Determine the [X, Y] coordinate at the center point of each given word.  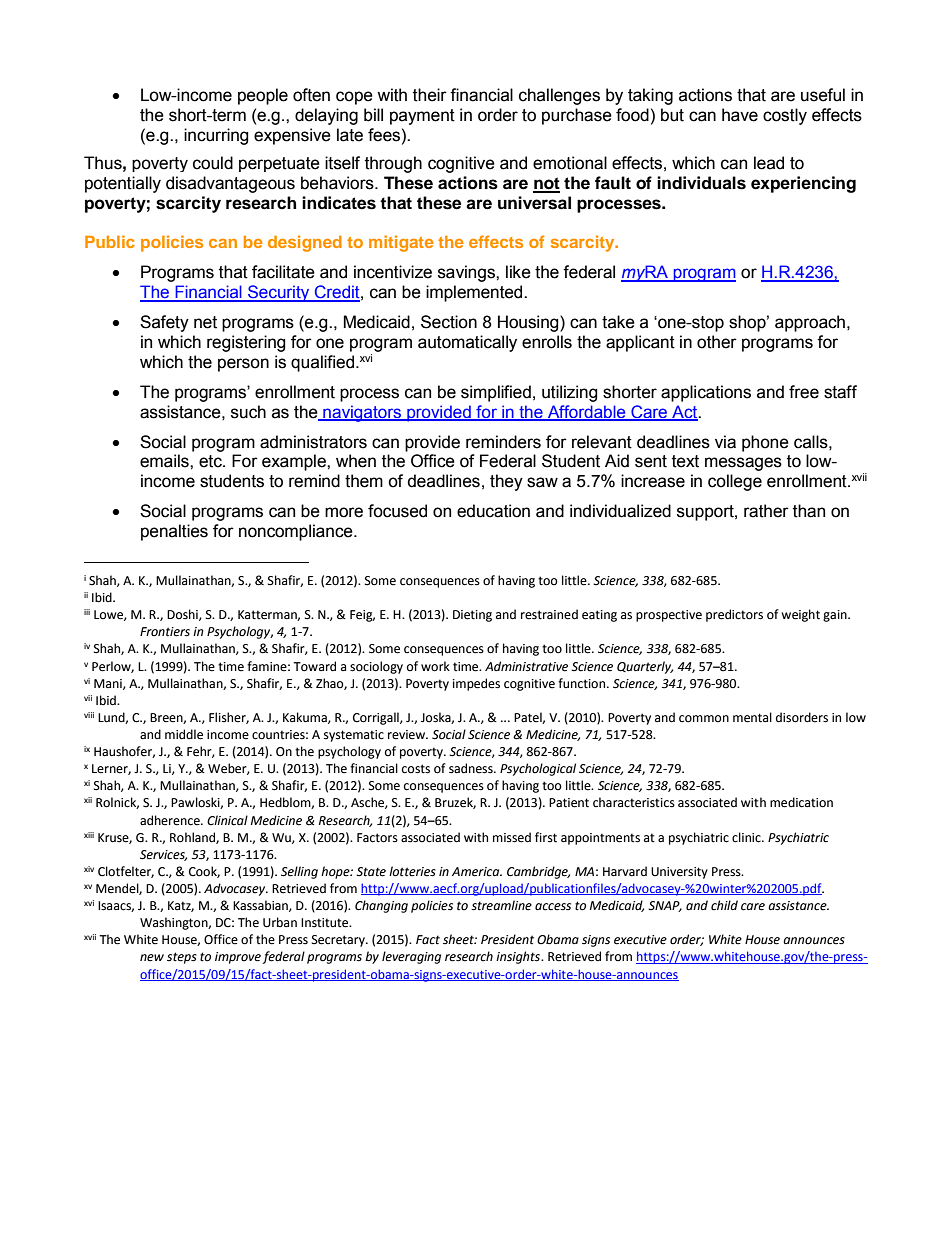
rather [766, 511]
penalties [174, 532]
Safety [164, 323]
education [493, 511]
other [717, 342]
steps [182, 958]
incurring [216, 136]
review [408, 735]
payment [422, 117]
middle [184, 734]
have [740, 115]
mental [752, 717]
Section [449, 322]
